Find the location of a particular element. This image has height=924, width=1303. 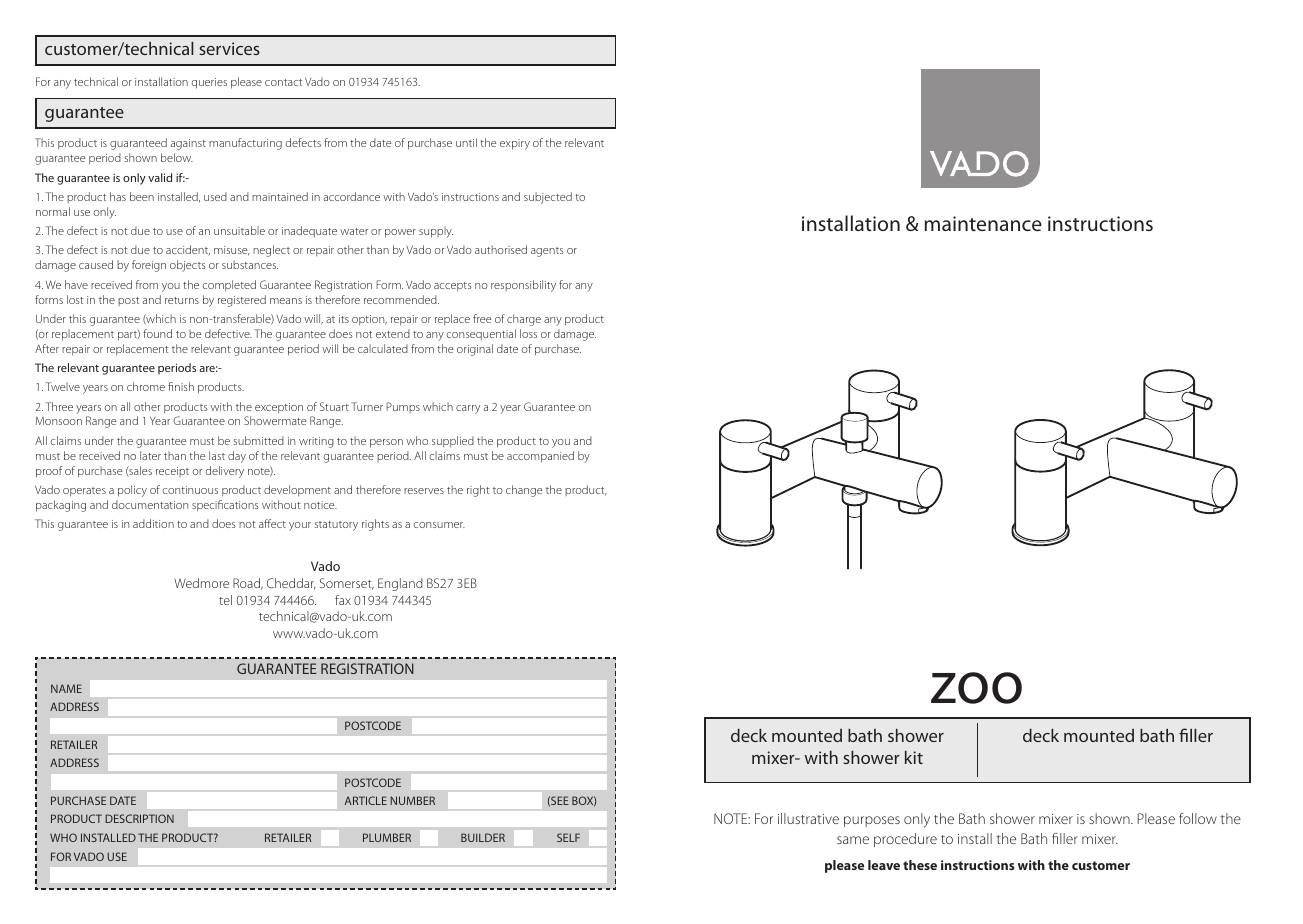

change is located at coordinates (524, 491).
